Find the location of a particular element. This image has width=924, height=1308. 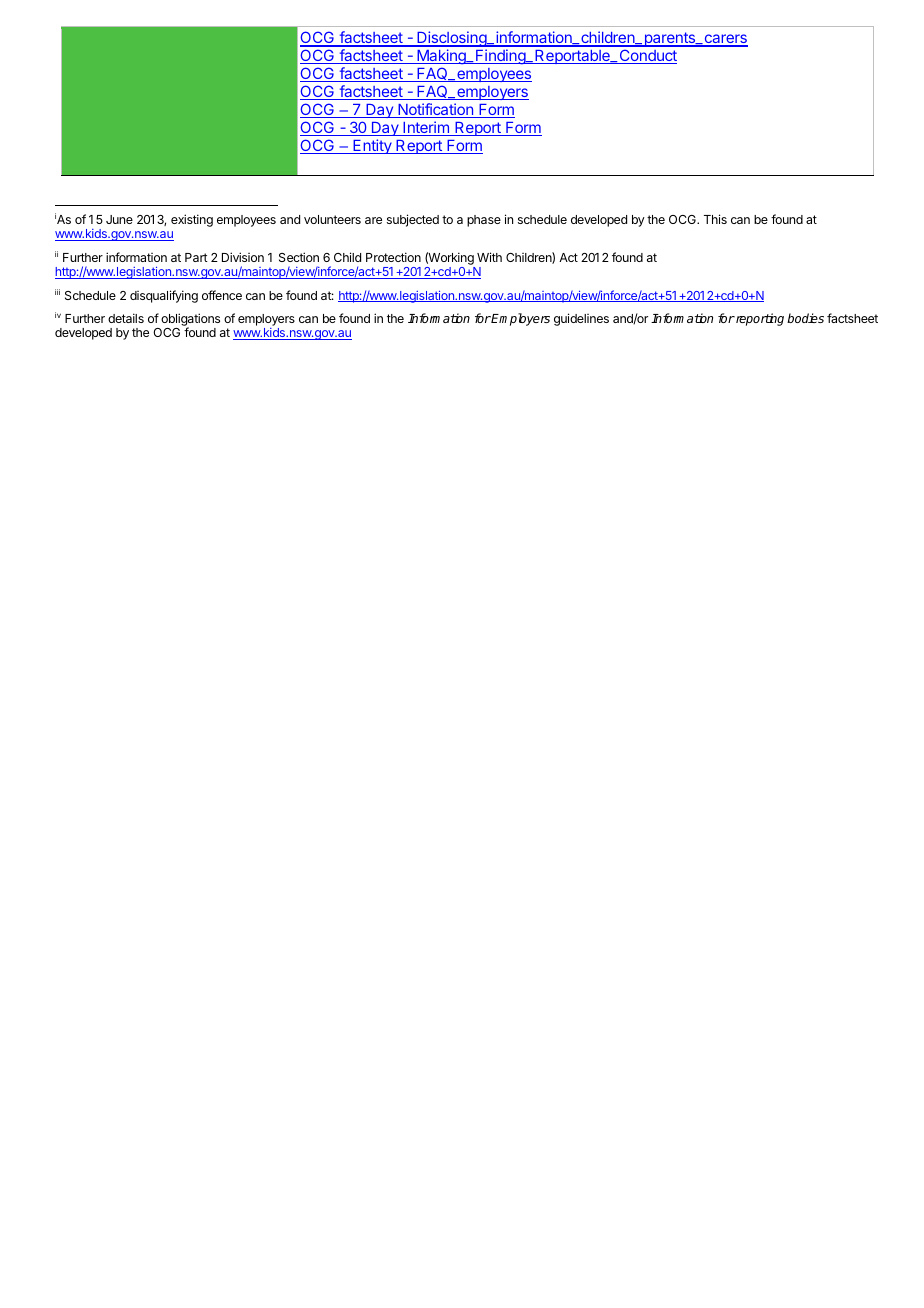

guidelines is located at coordinates (581, 319).
